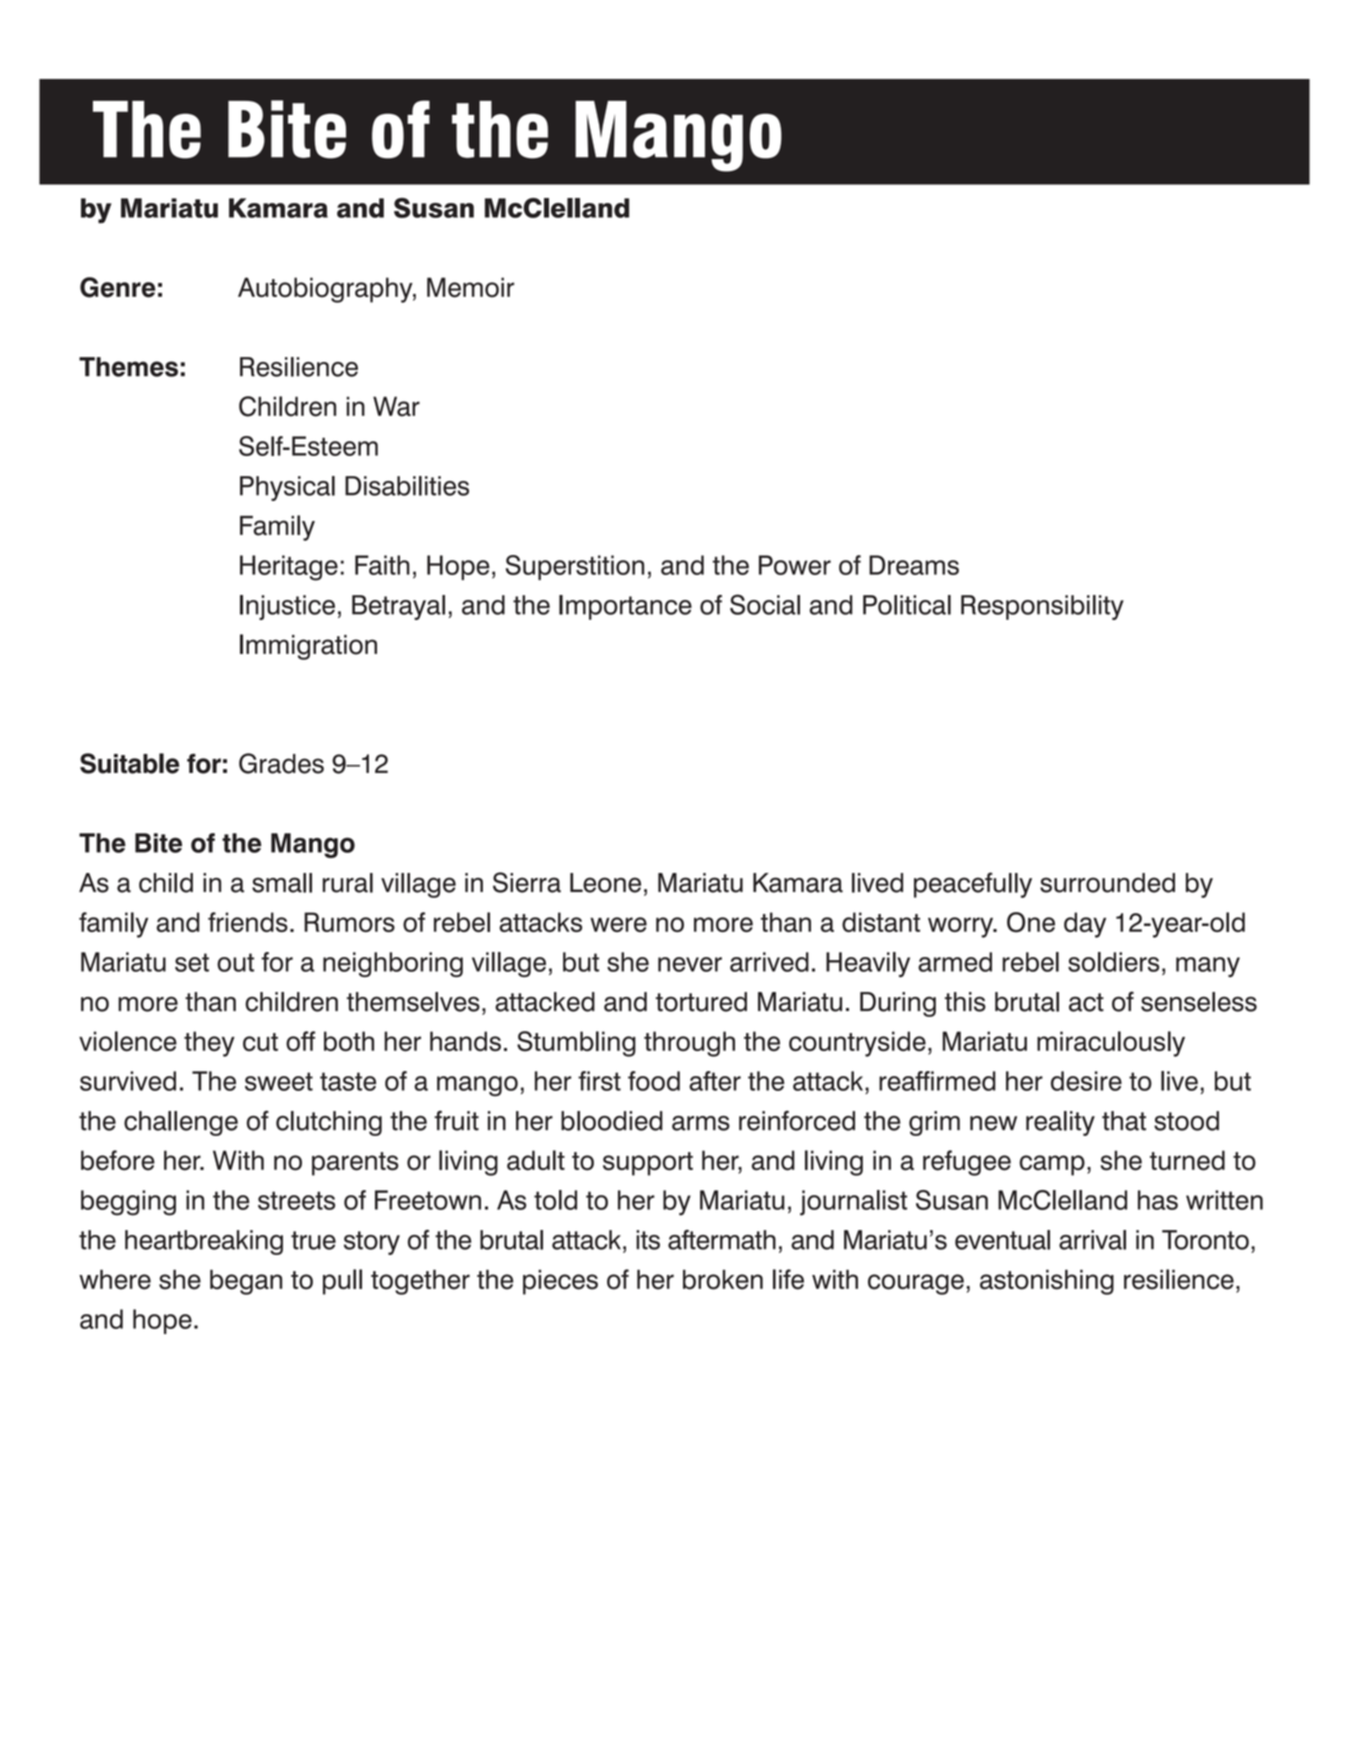  Describe the element at coordinates (470, 287) in the document. I see `Memoir` at that location.
